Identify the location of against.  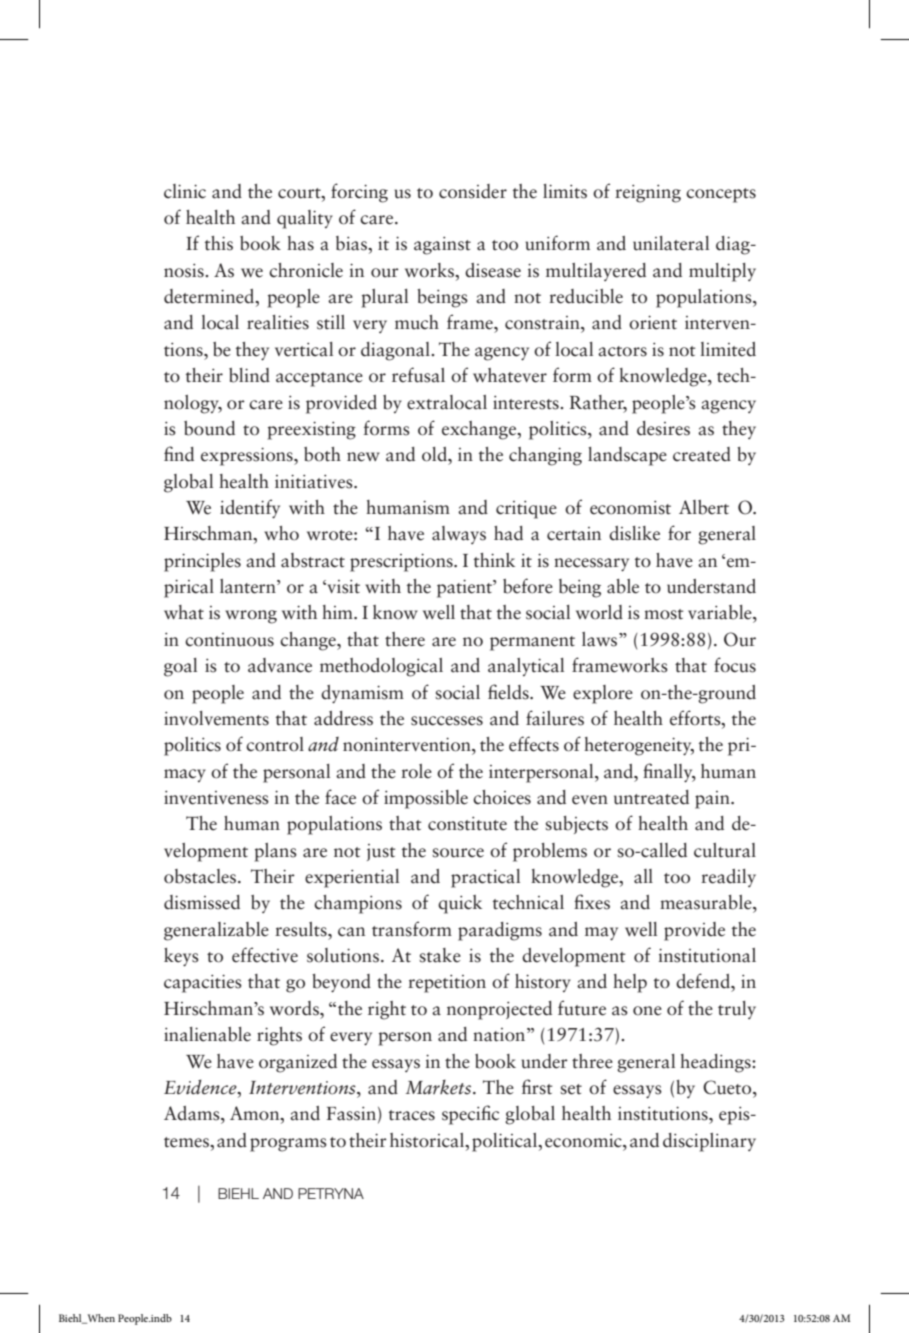
(442, 246).
